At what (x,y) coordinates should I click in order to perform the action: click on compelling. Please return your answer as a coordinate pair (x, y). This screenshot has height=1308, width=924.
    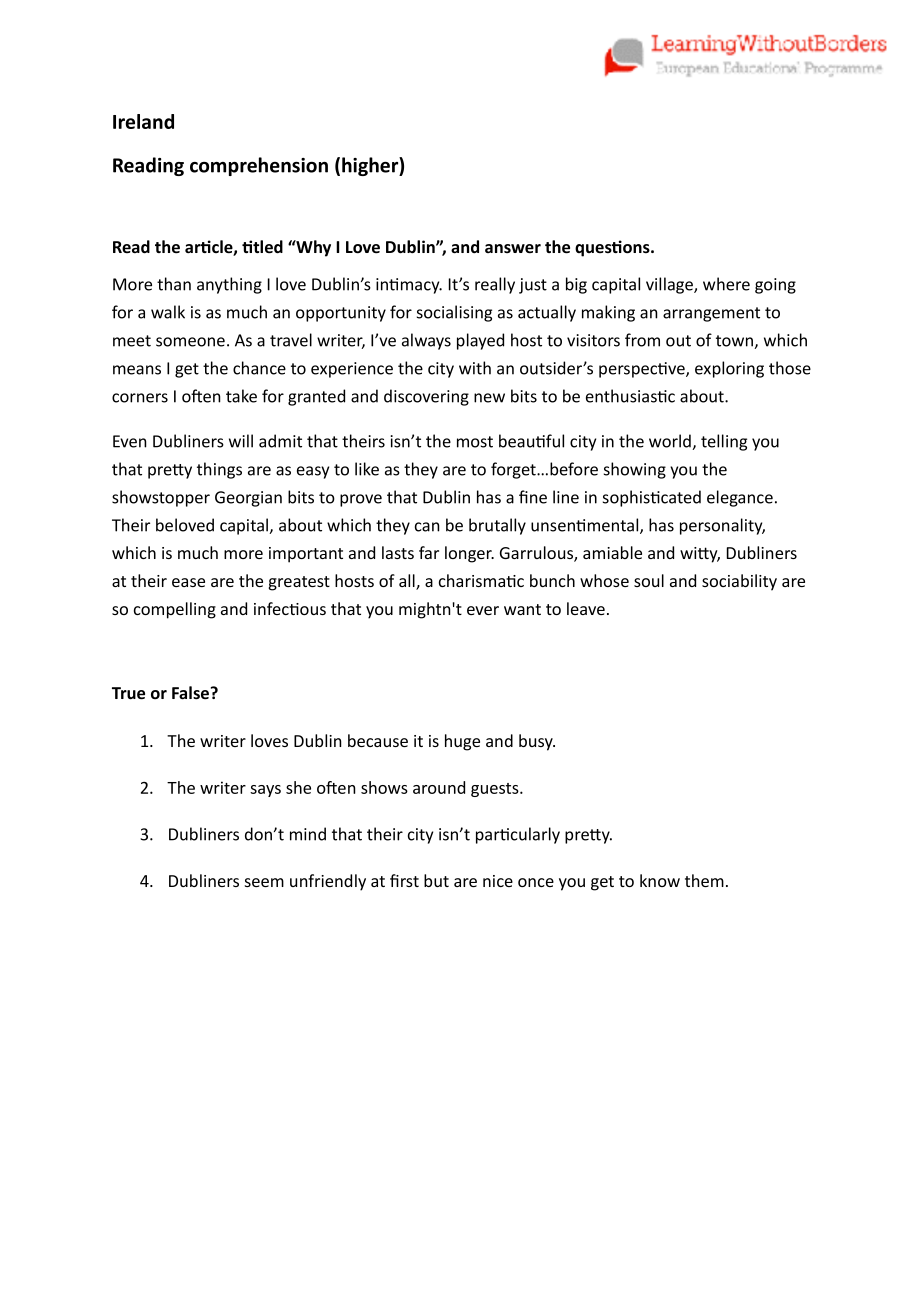
    Looking at the image, I should click on (175, 610).
